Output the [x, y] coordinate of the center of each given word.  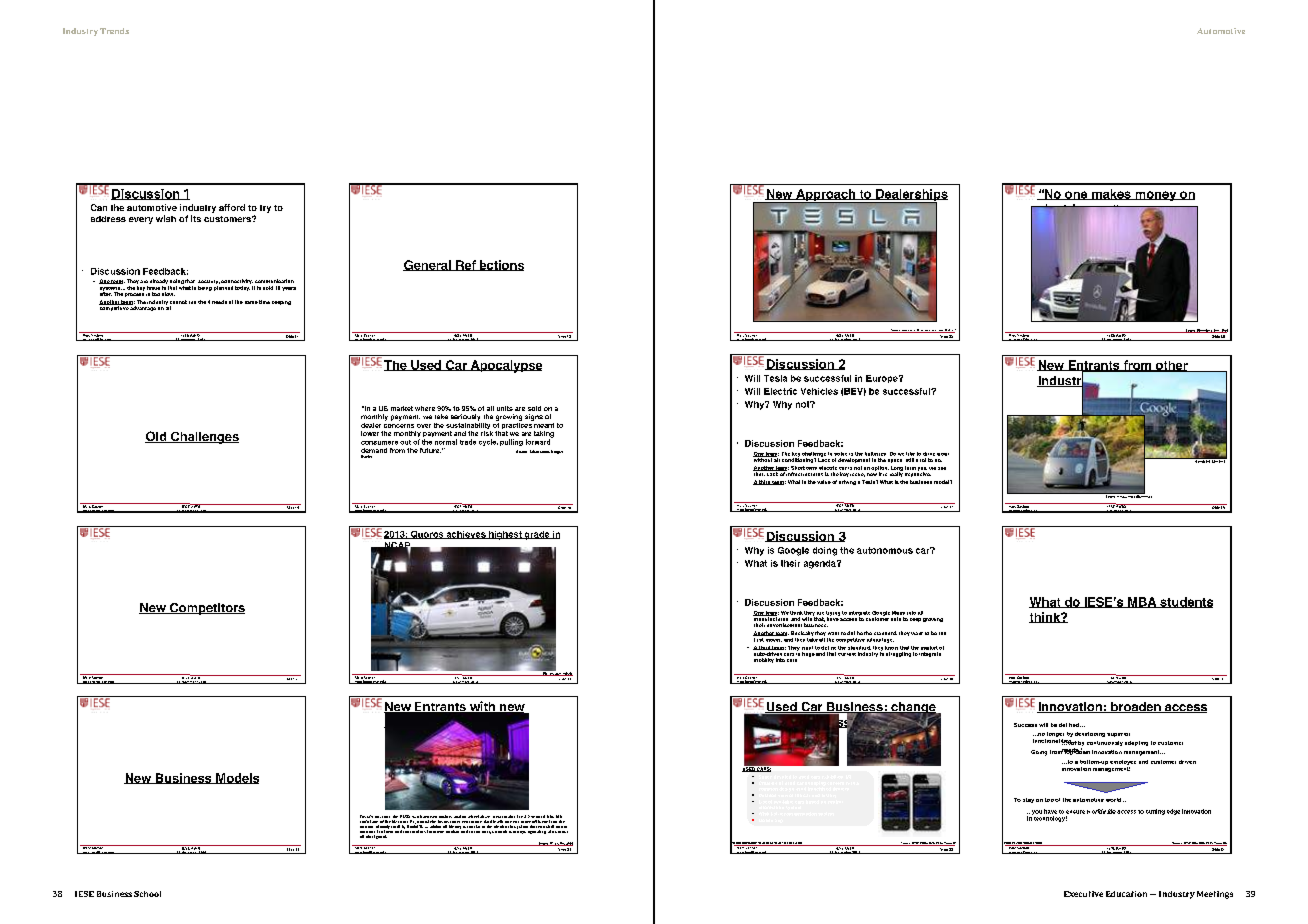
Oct [562, 844]
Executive [1083, 894]
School [147, 894]
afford [232, 207]
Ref [466, 265]
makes [1111, 194]
